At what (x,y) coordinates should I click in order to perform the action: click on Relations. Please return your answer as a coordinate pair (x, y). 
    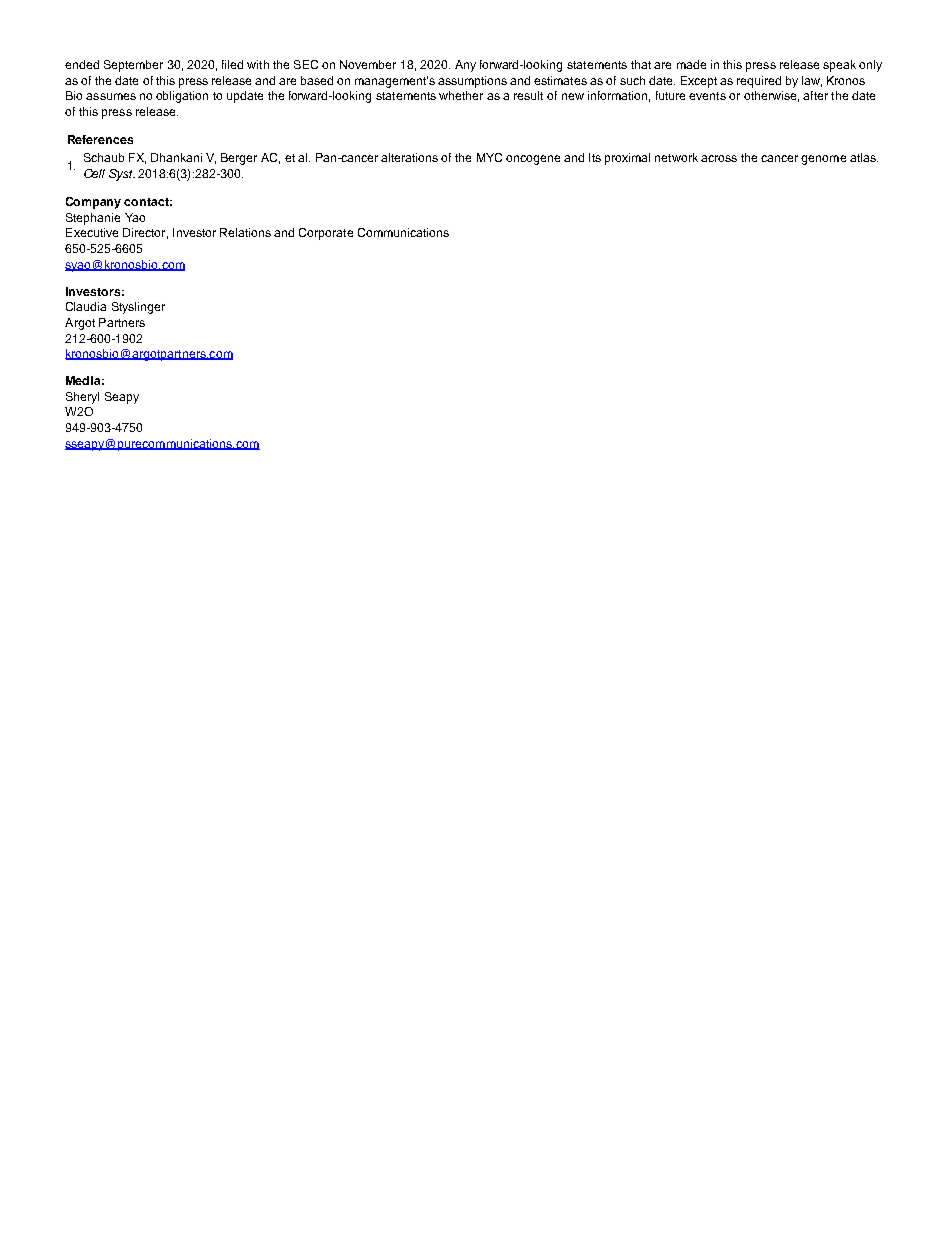
    Looking at the image, I should click on (245, 232).
